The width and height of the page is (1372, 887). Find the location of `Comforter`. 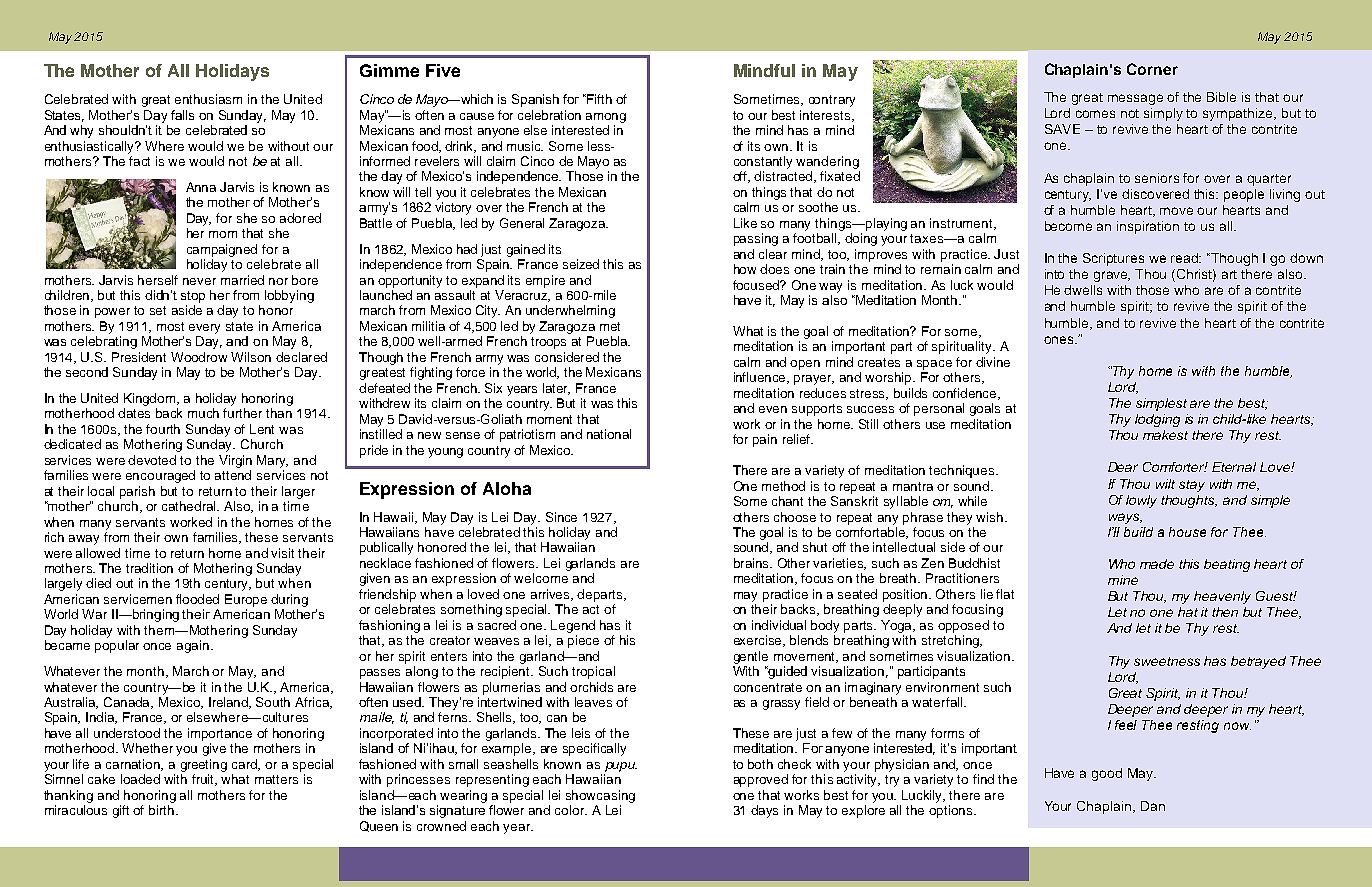

Comforter is located at coordinates (1175, 467).
